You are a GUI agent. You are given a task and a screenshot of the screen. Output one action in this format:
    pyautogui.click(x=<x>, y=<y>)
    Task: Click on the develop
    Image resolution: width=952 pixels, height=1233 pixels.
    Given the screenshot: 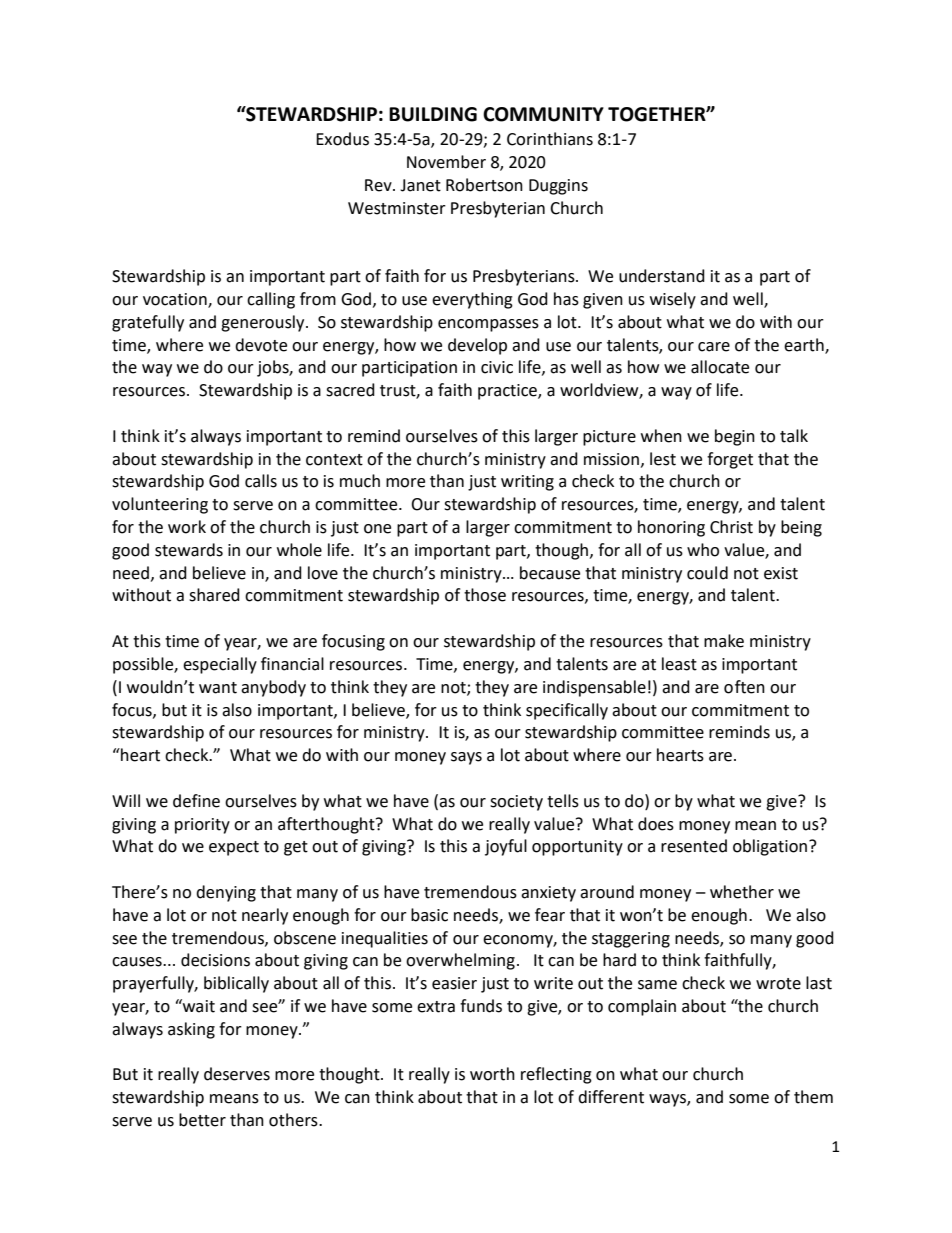 What is the action you would take?
    pyautogui.click(x=477, y=346)
